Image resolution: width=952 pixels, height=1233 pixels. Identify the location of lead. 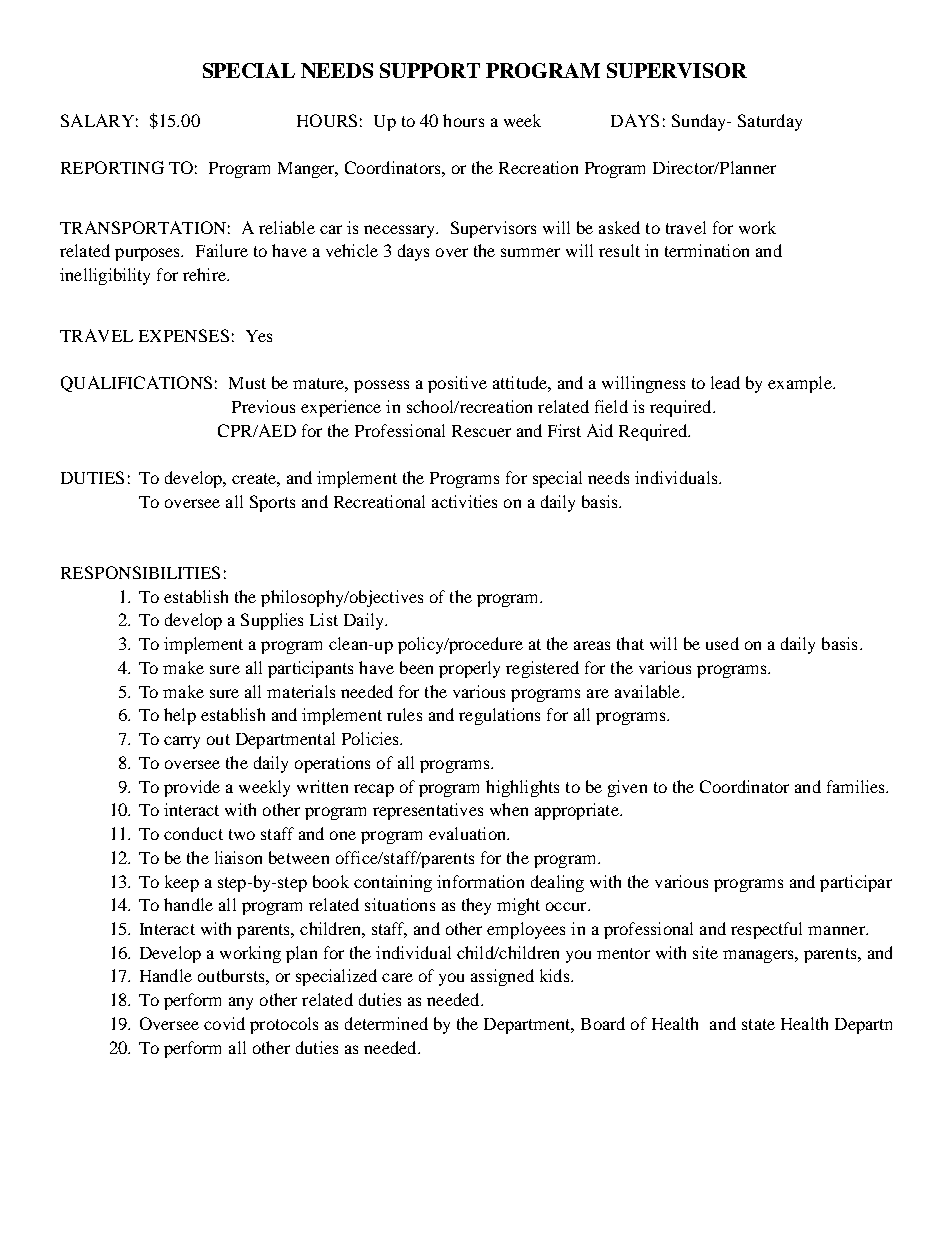
(725, 382).
